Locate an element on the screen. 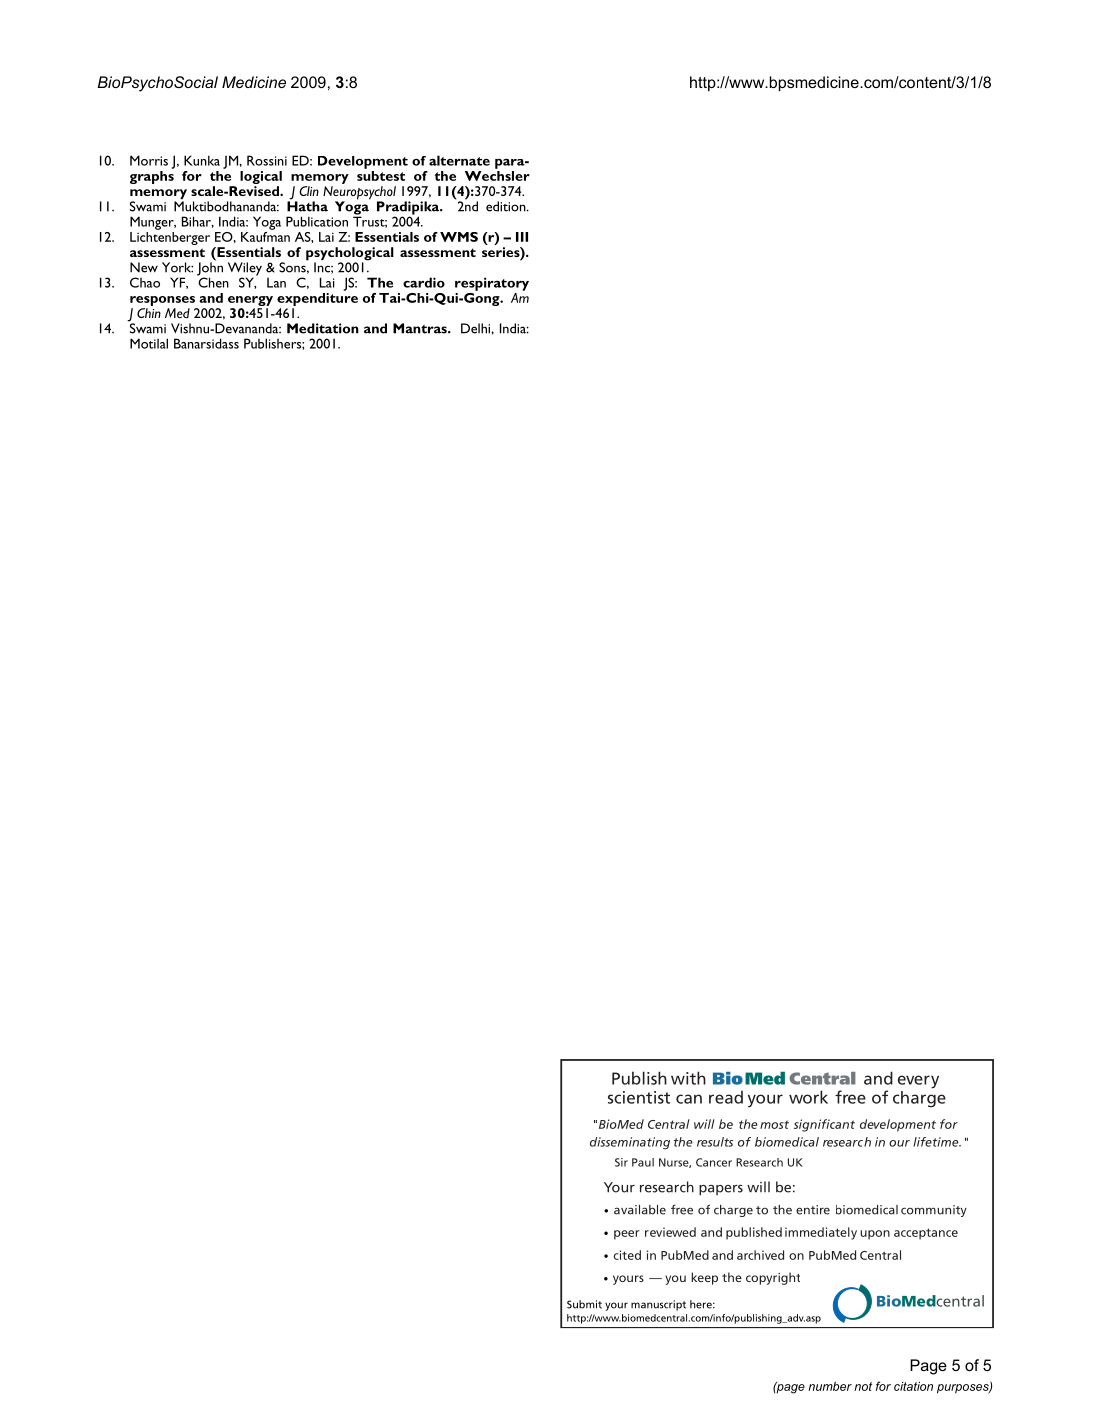 This screenshot has height=1420, width=1094. Rossini is located at coordinates (267, 160).
